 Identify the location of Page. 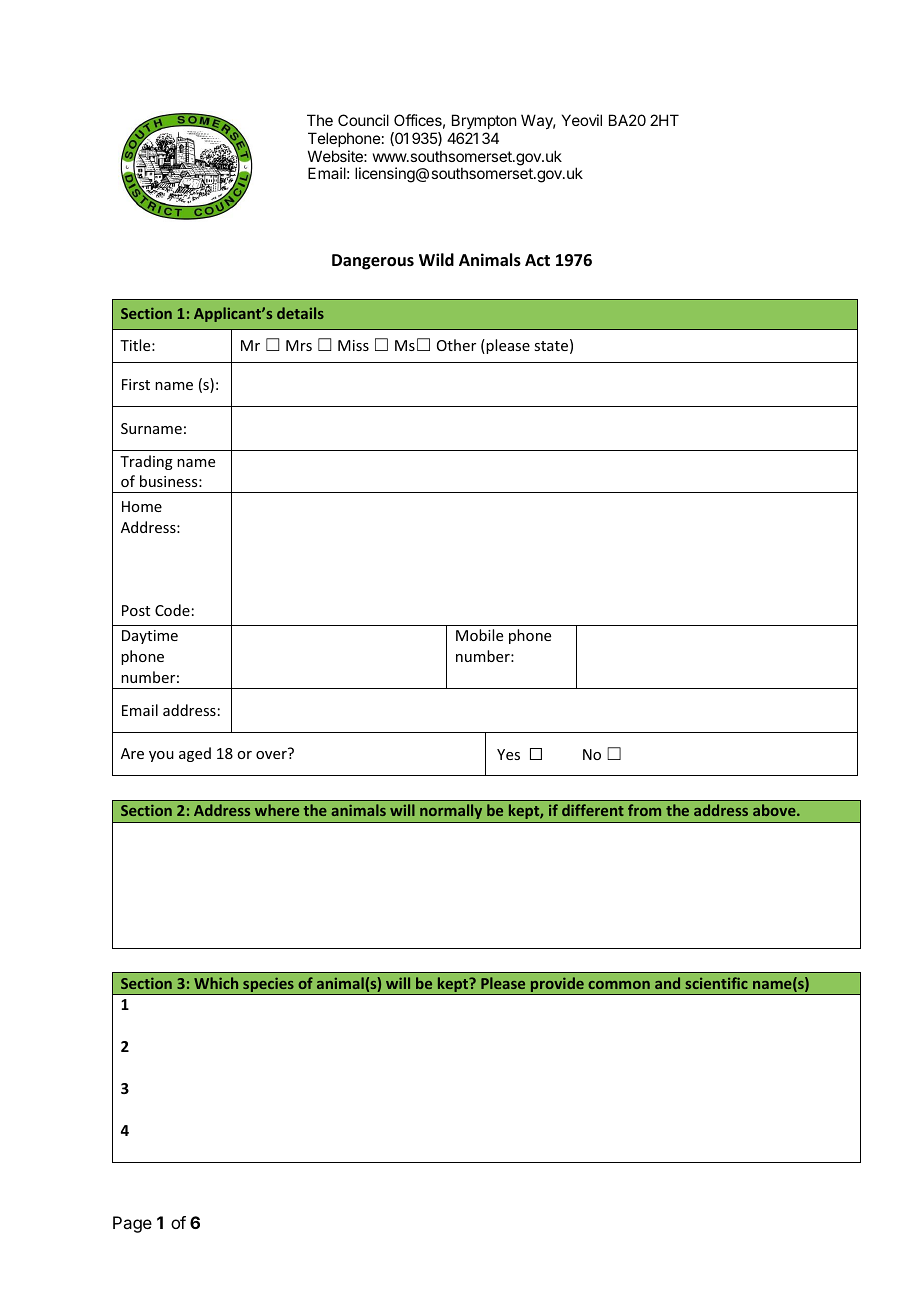
(132, 1224).
